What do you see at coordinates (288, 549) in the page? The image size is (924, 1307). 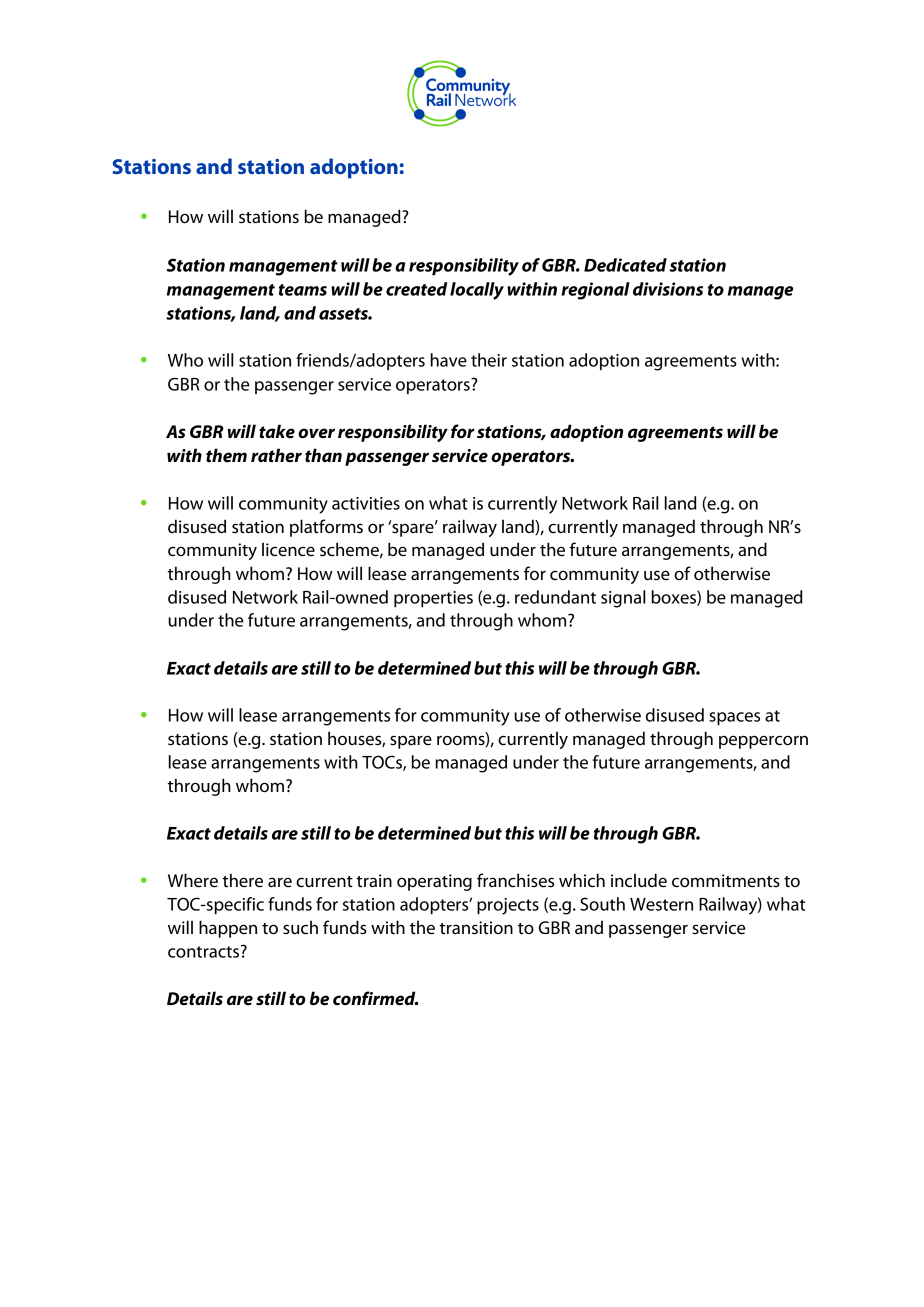 I see `licence` at bounding box center [288, 549].
